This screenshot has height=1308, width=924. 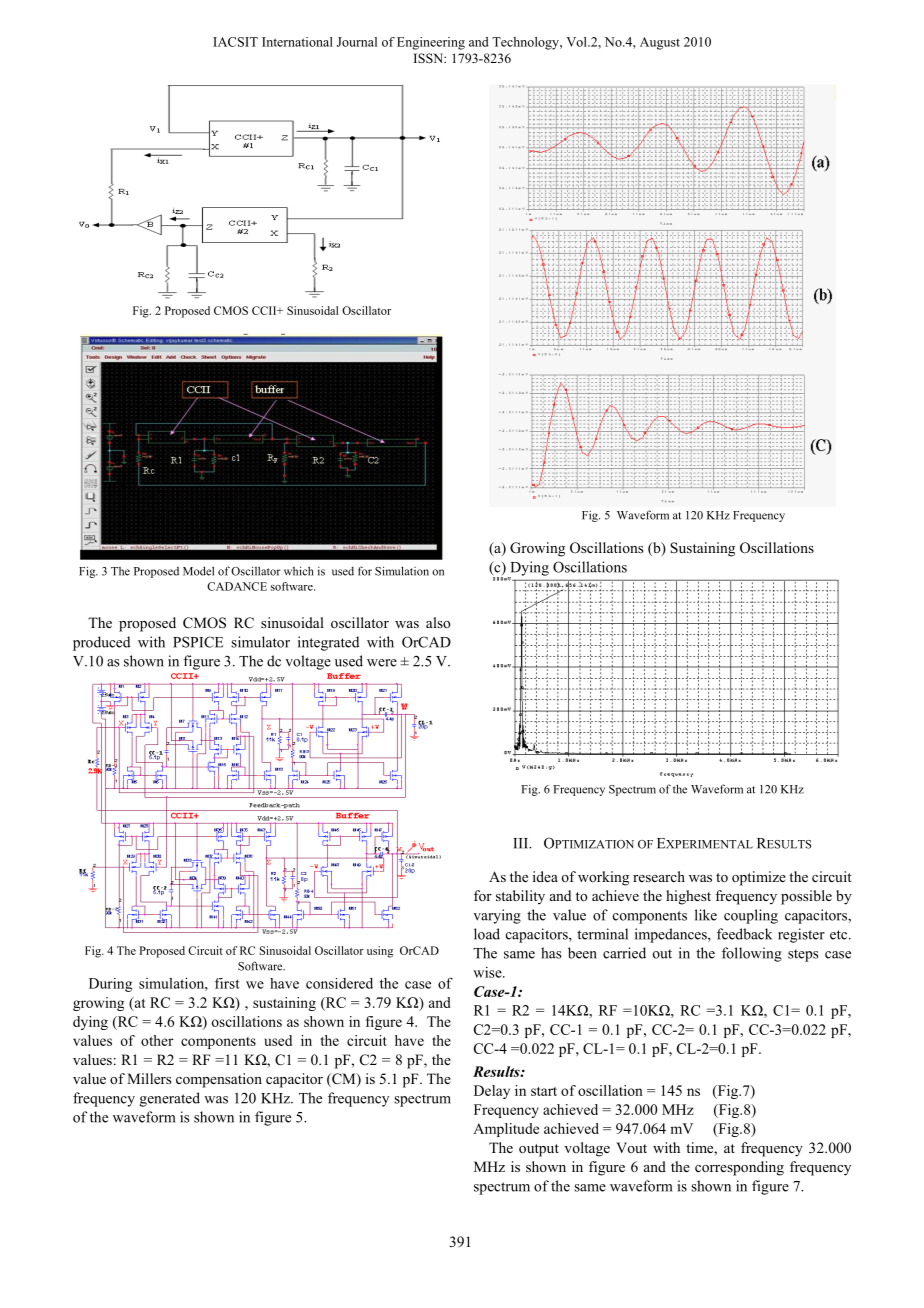 I want to click on Engineering, so click(x=431, y=43).
